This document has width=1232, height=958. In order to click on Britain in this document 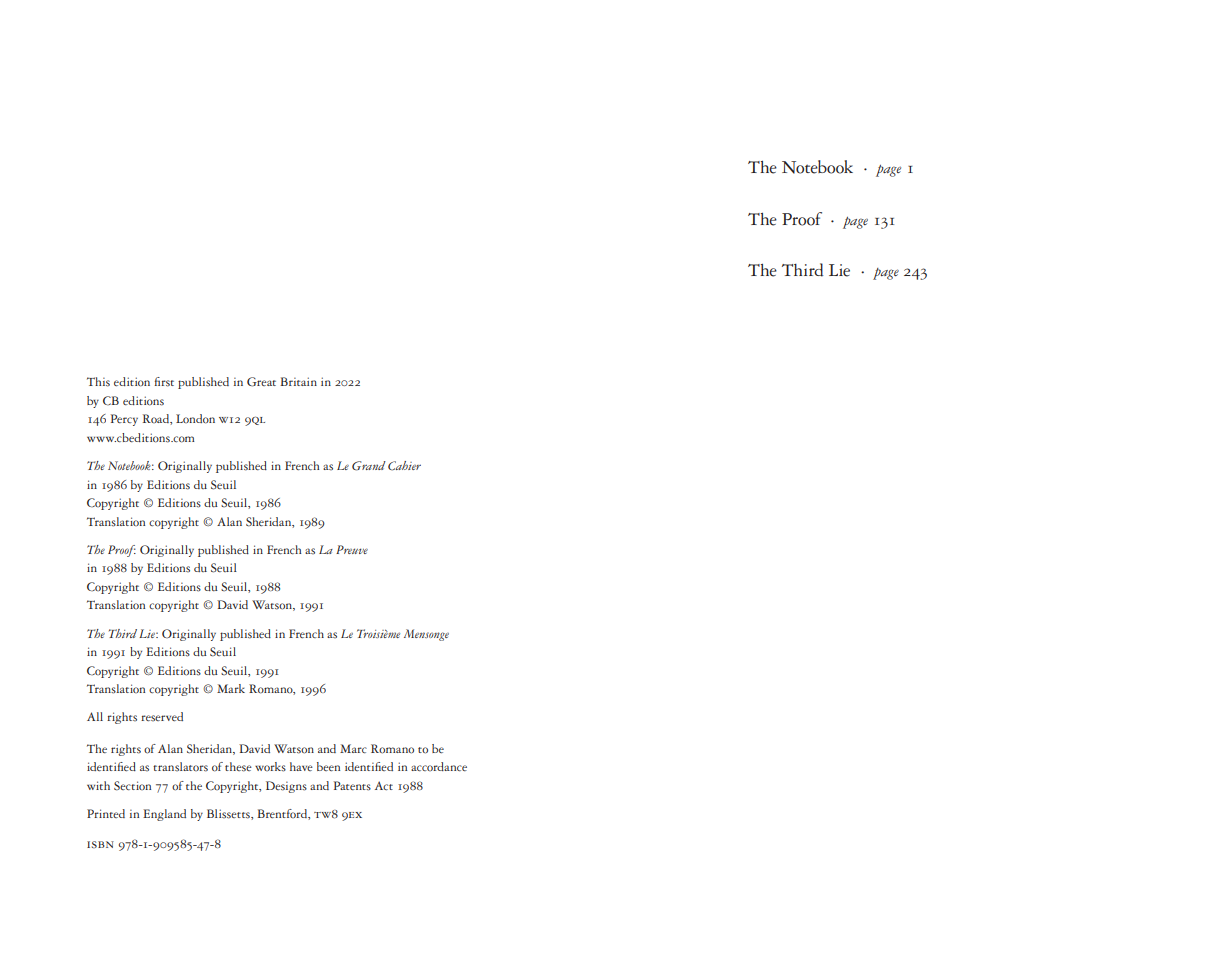, I will do `click(298, 381)`.
